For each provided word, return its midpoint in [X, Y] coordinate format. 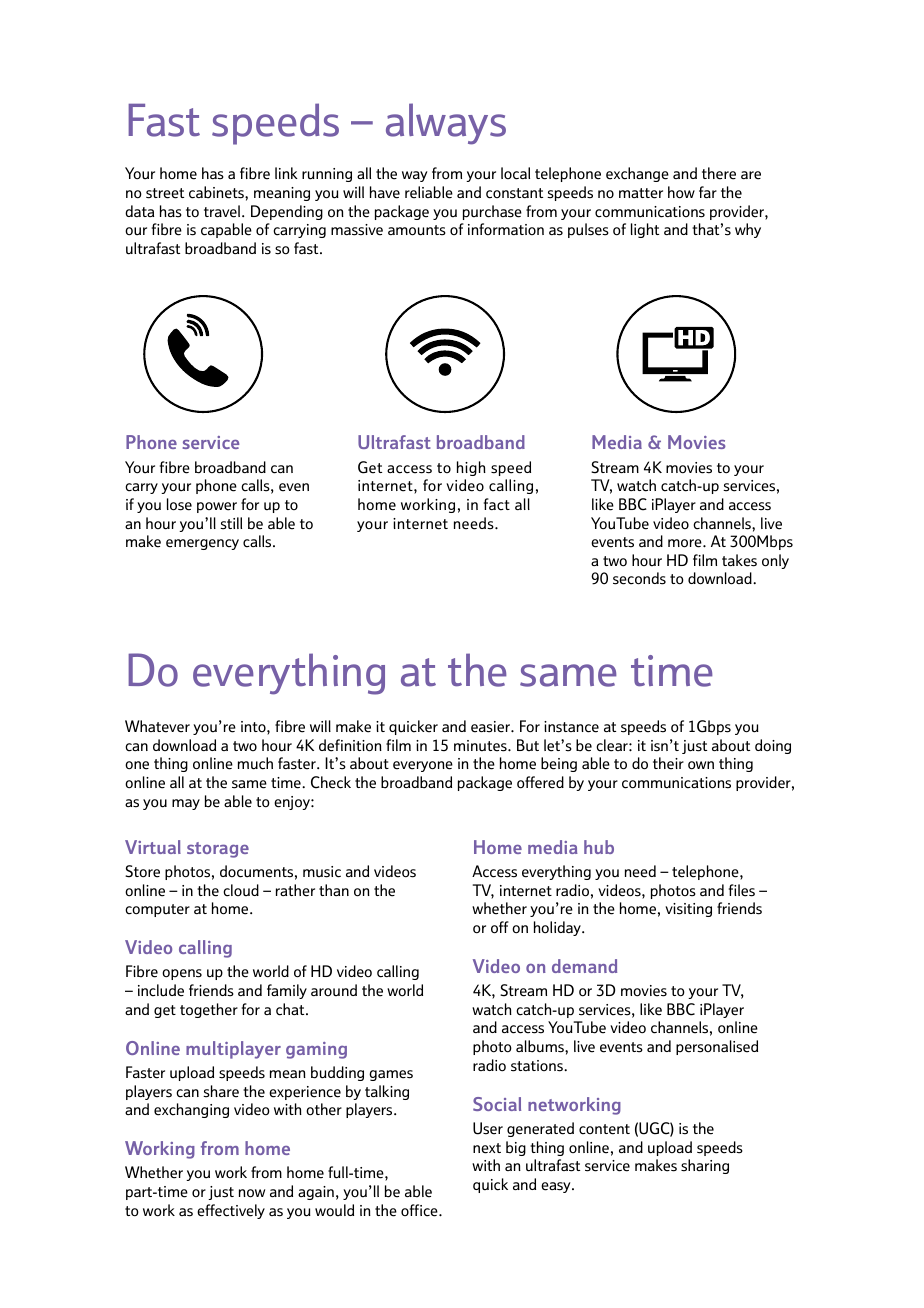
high [471, 468]
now [252, 1193]
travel [223, 211]
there [719, 173]
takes [739, 560]
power [217, 507]
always [446, 124]
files [742, 890]
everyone [423, 766]
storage [218, 850]
